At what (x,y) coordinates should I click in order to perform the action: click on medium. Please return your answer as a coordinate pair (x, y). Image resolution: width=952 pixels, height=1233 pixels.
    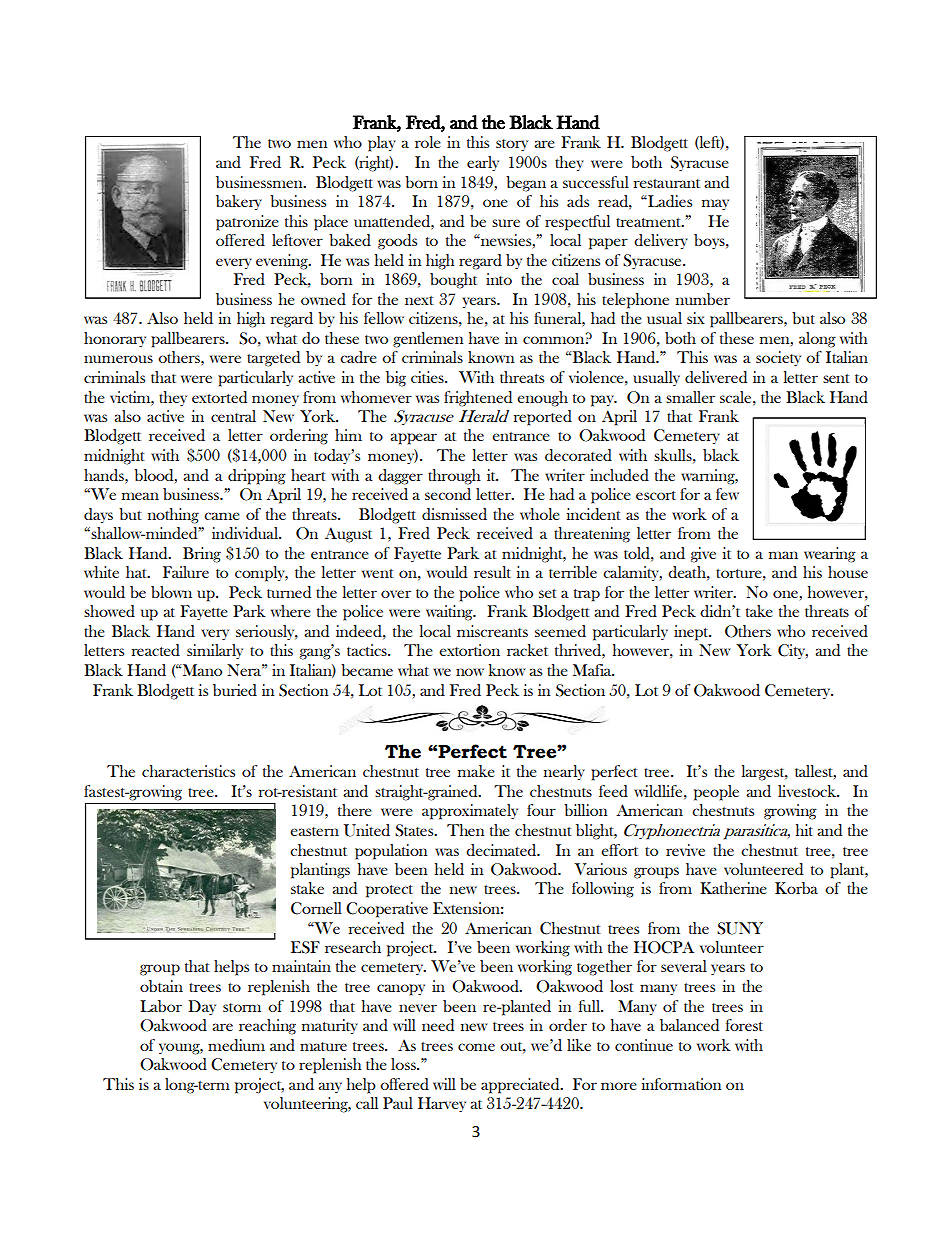
    Looking at the image, I should click on (236, 1045).
